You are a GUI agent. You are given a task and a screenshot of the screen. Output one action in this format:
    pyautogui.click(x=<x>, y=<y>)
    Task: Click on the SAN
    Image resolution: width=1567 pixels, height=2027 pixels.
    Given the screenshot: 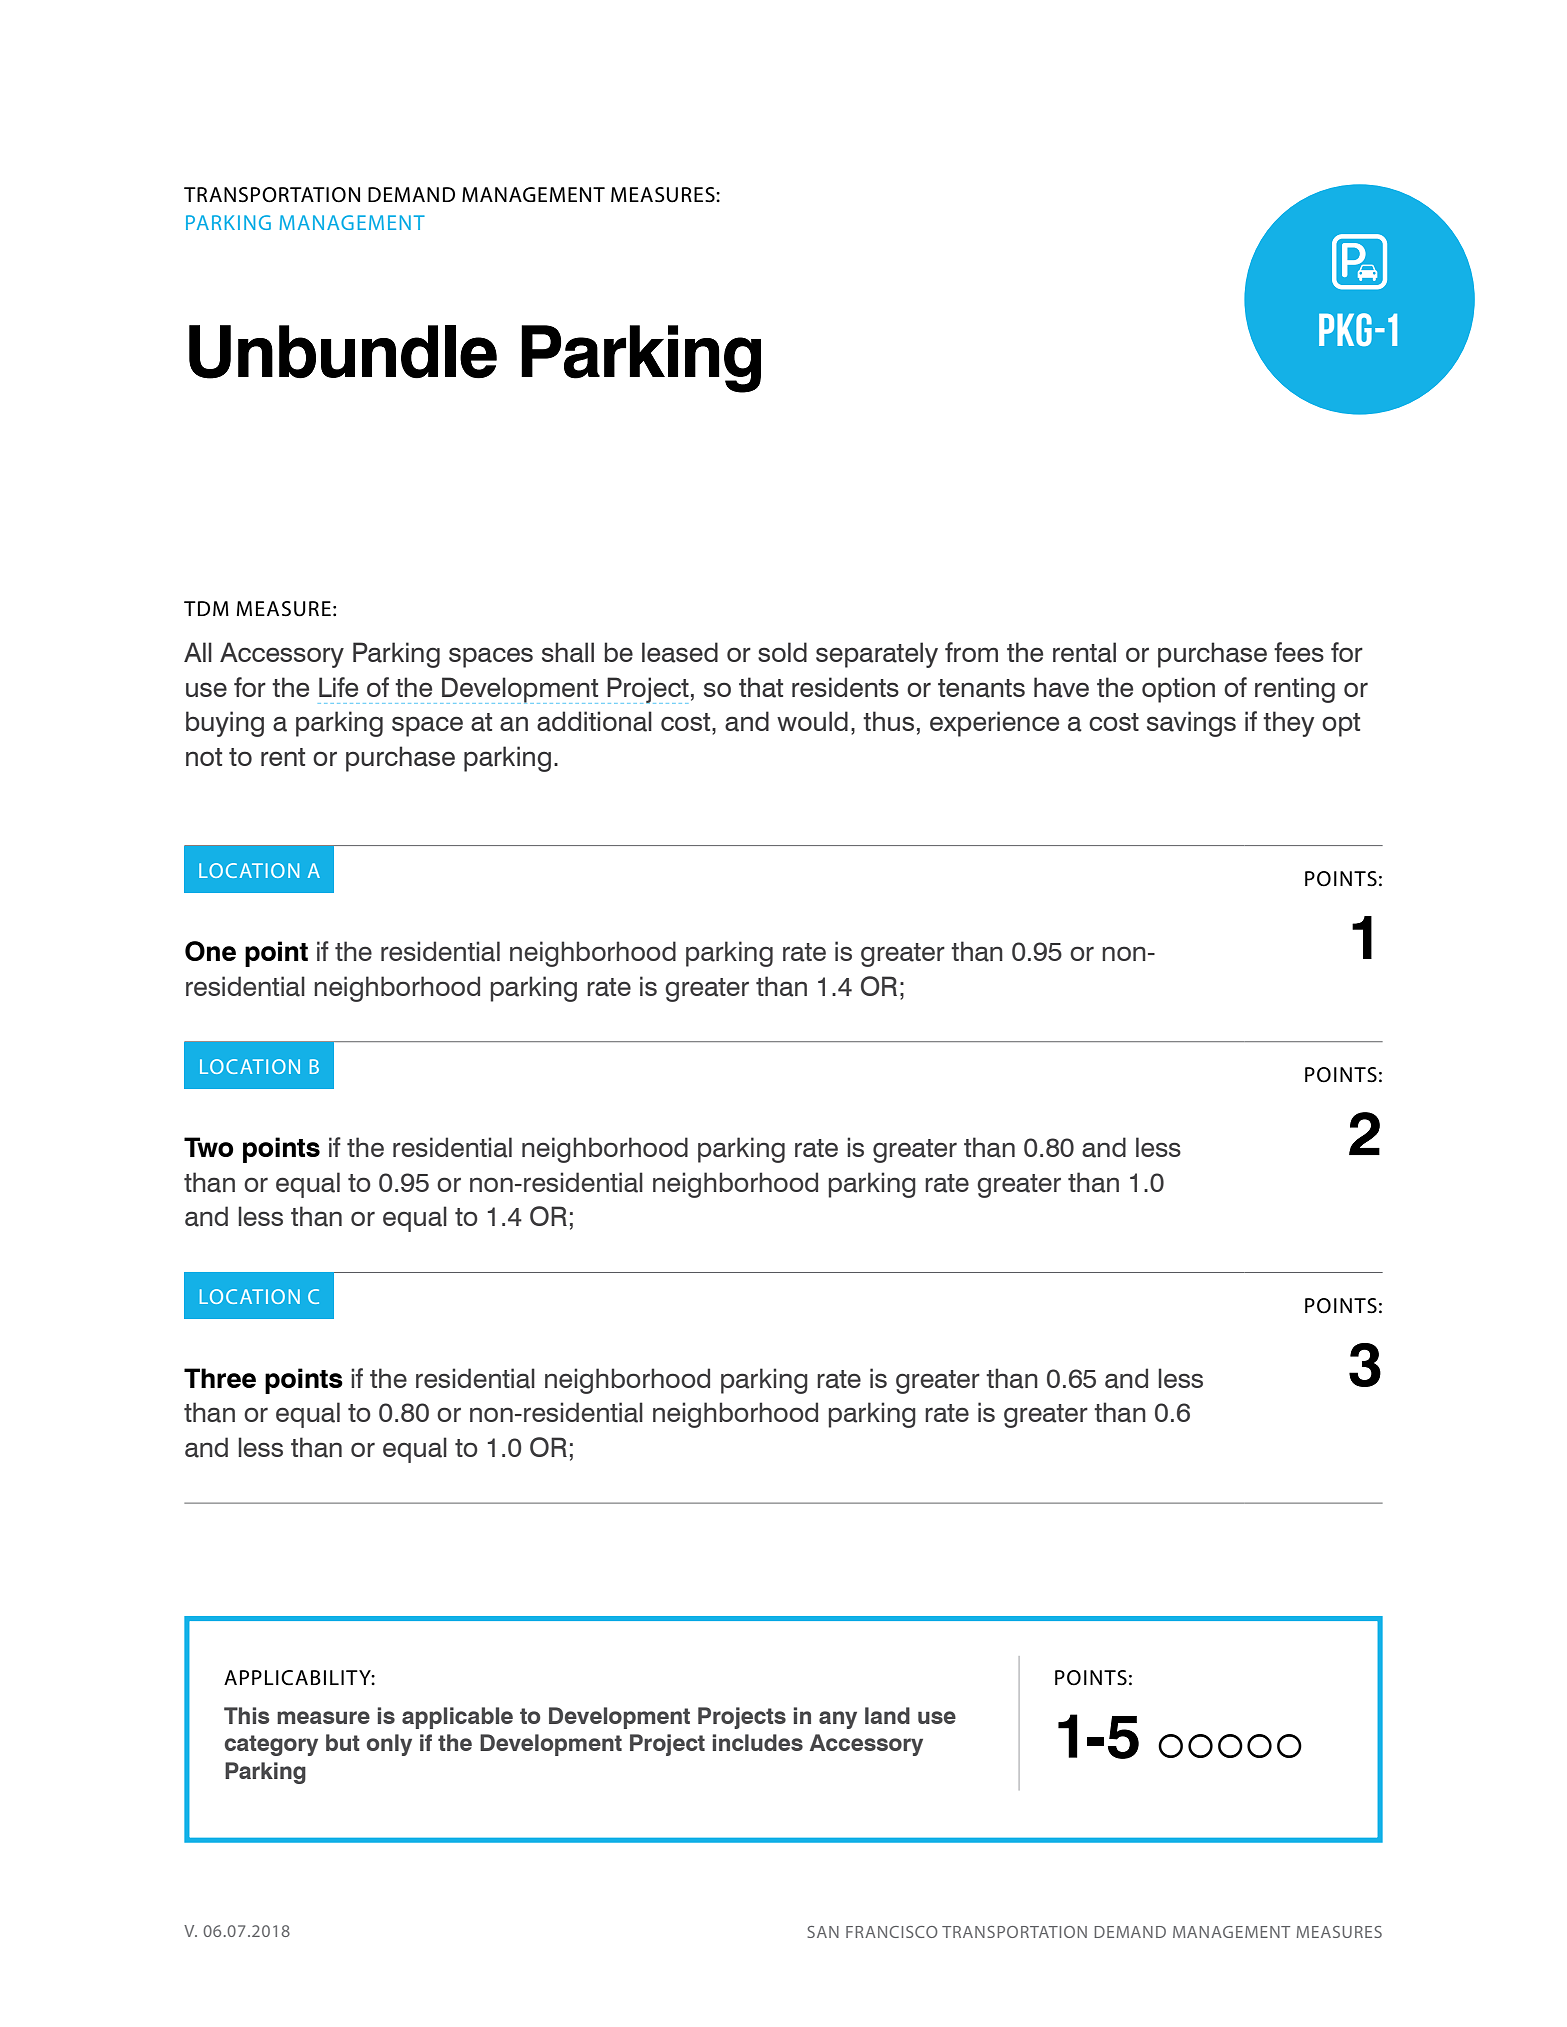 What is the action you would take?
    pyautogui.click(x=823, y=1932)
